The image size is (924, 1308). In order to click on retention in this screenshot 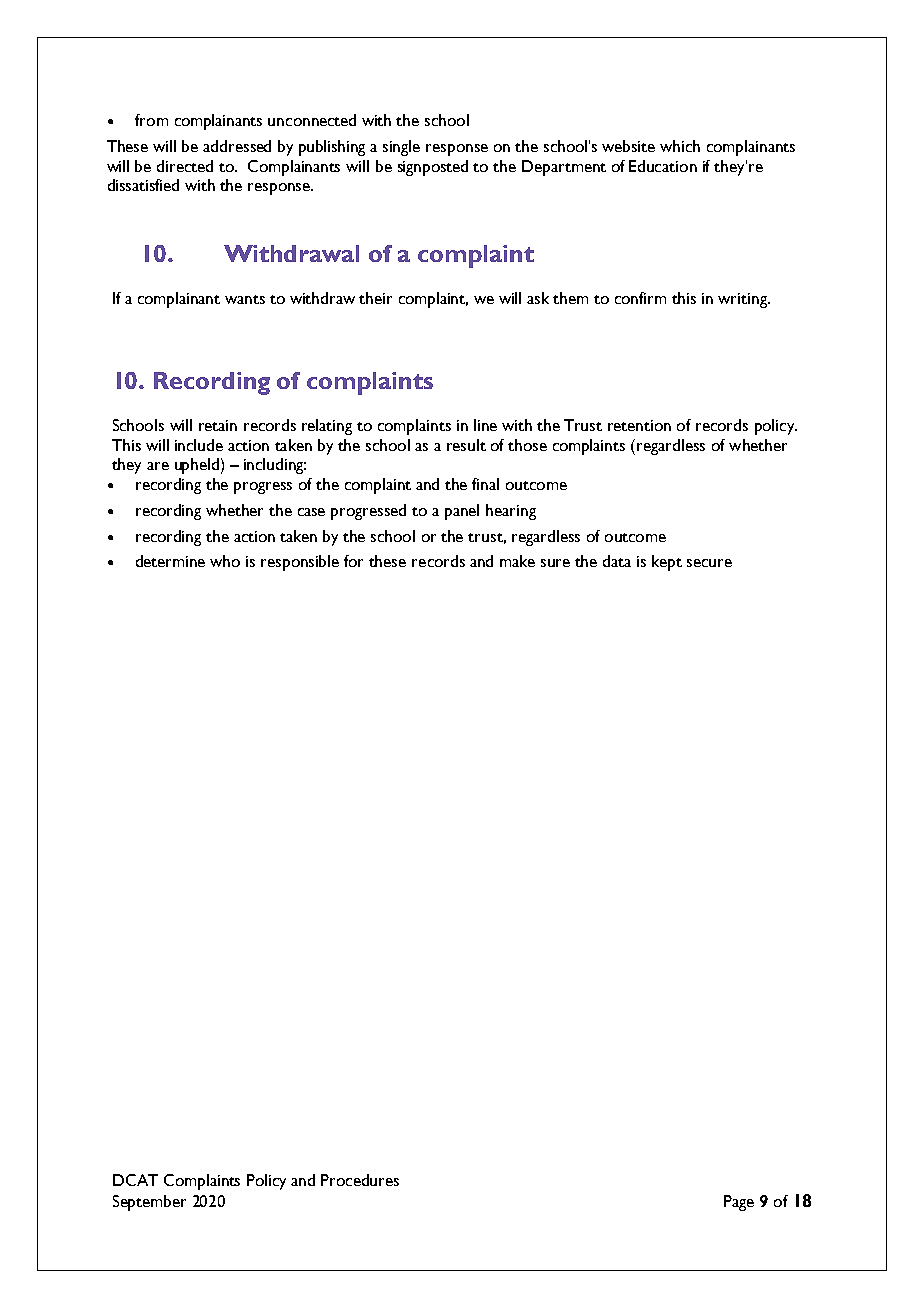, I will do `click(639, 425)`.
